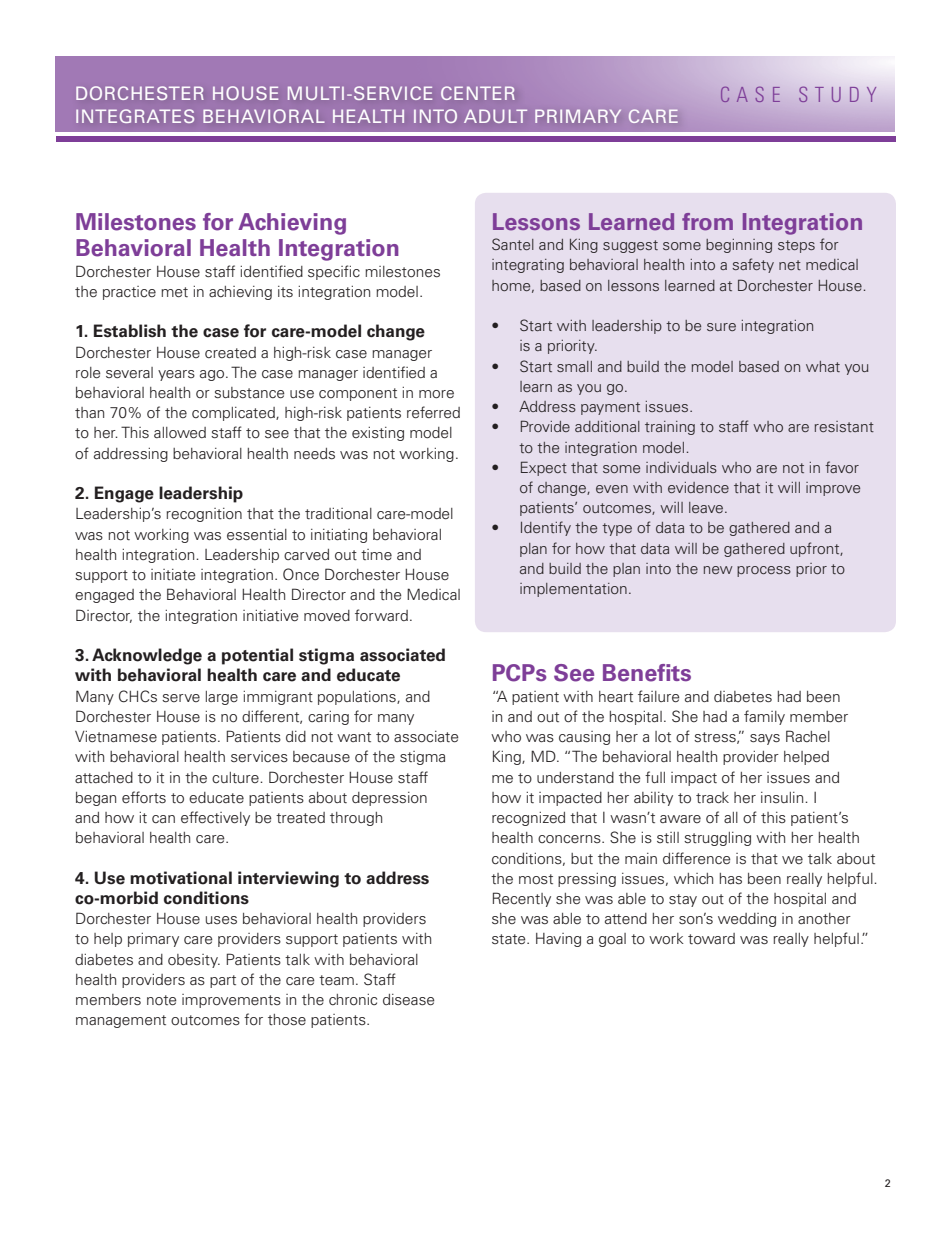 This document has height=1233, width=952. What do you see at coordinates (376, 554) in the document?
I see `time` at bounding box center [376, 554].
